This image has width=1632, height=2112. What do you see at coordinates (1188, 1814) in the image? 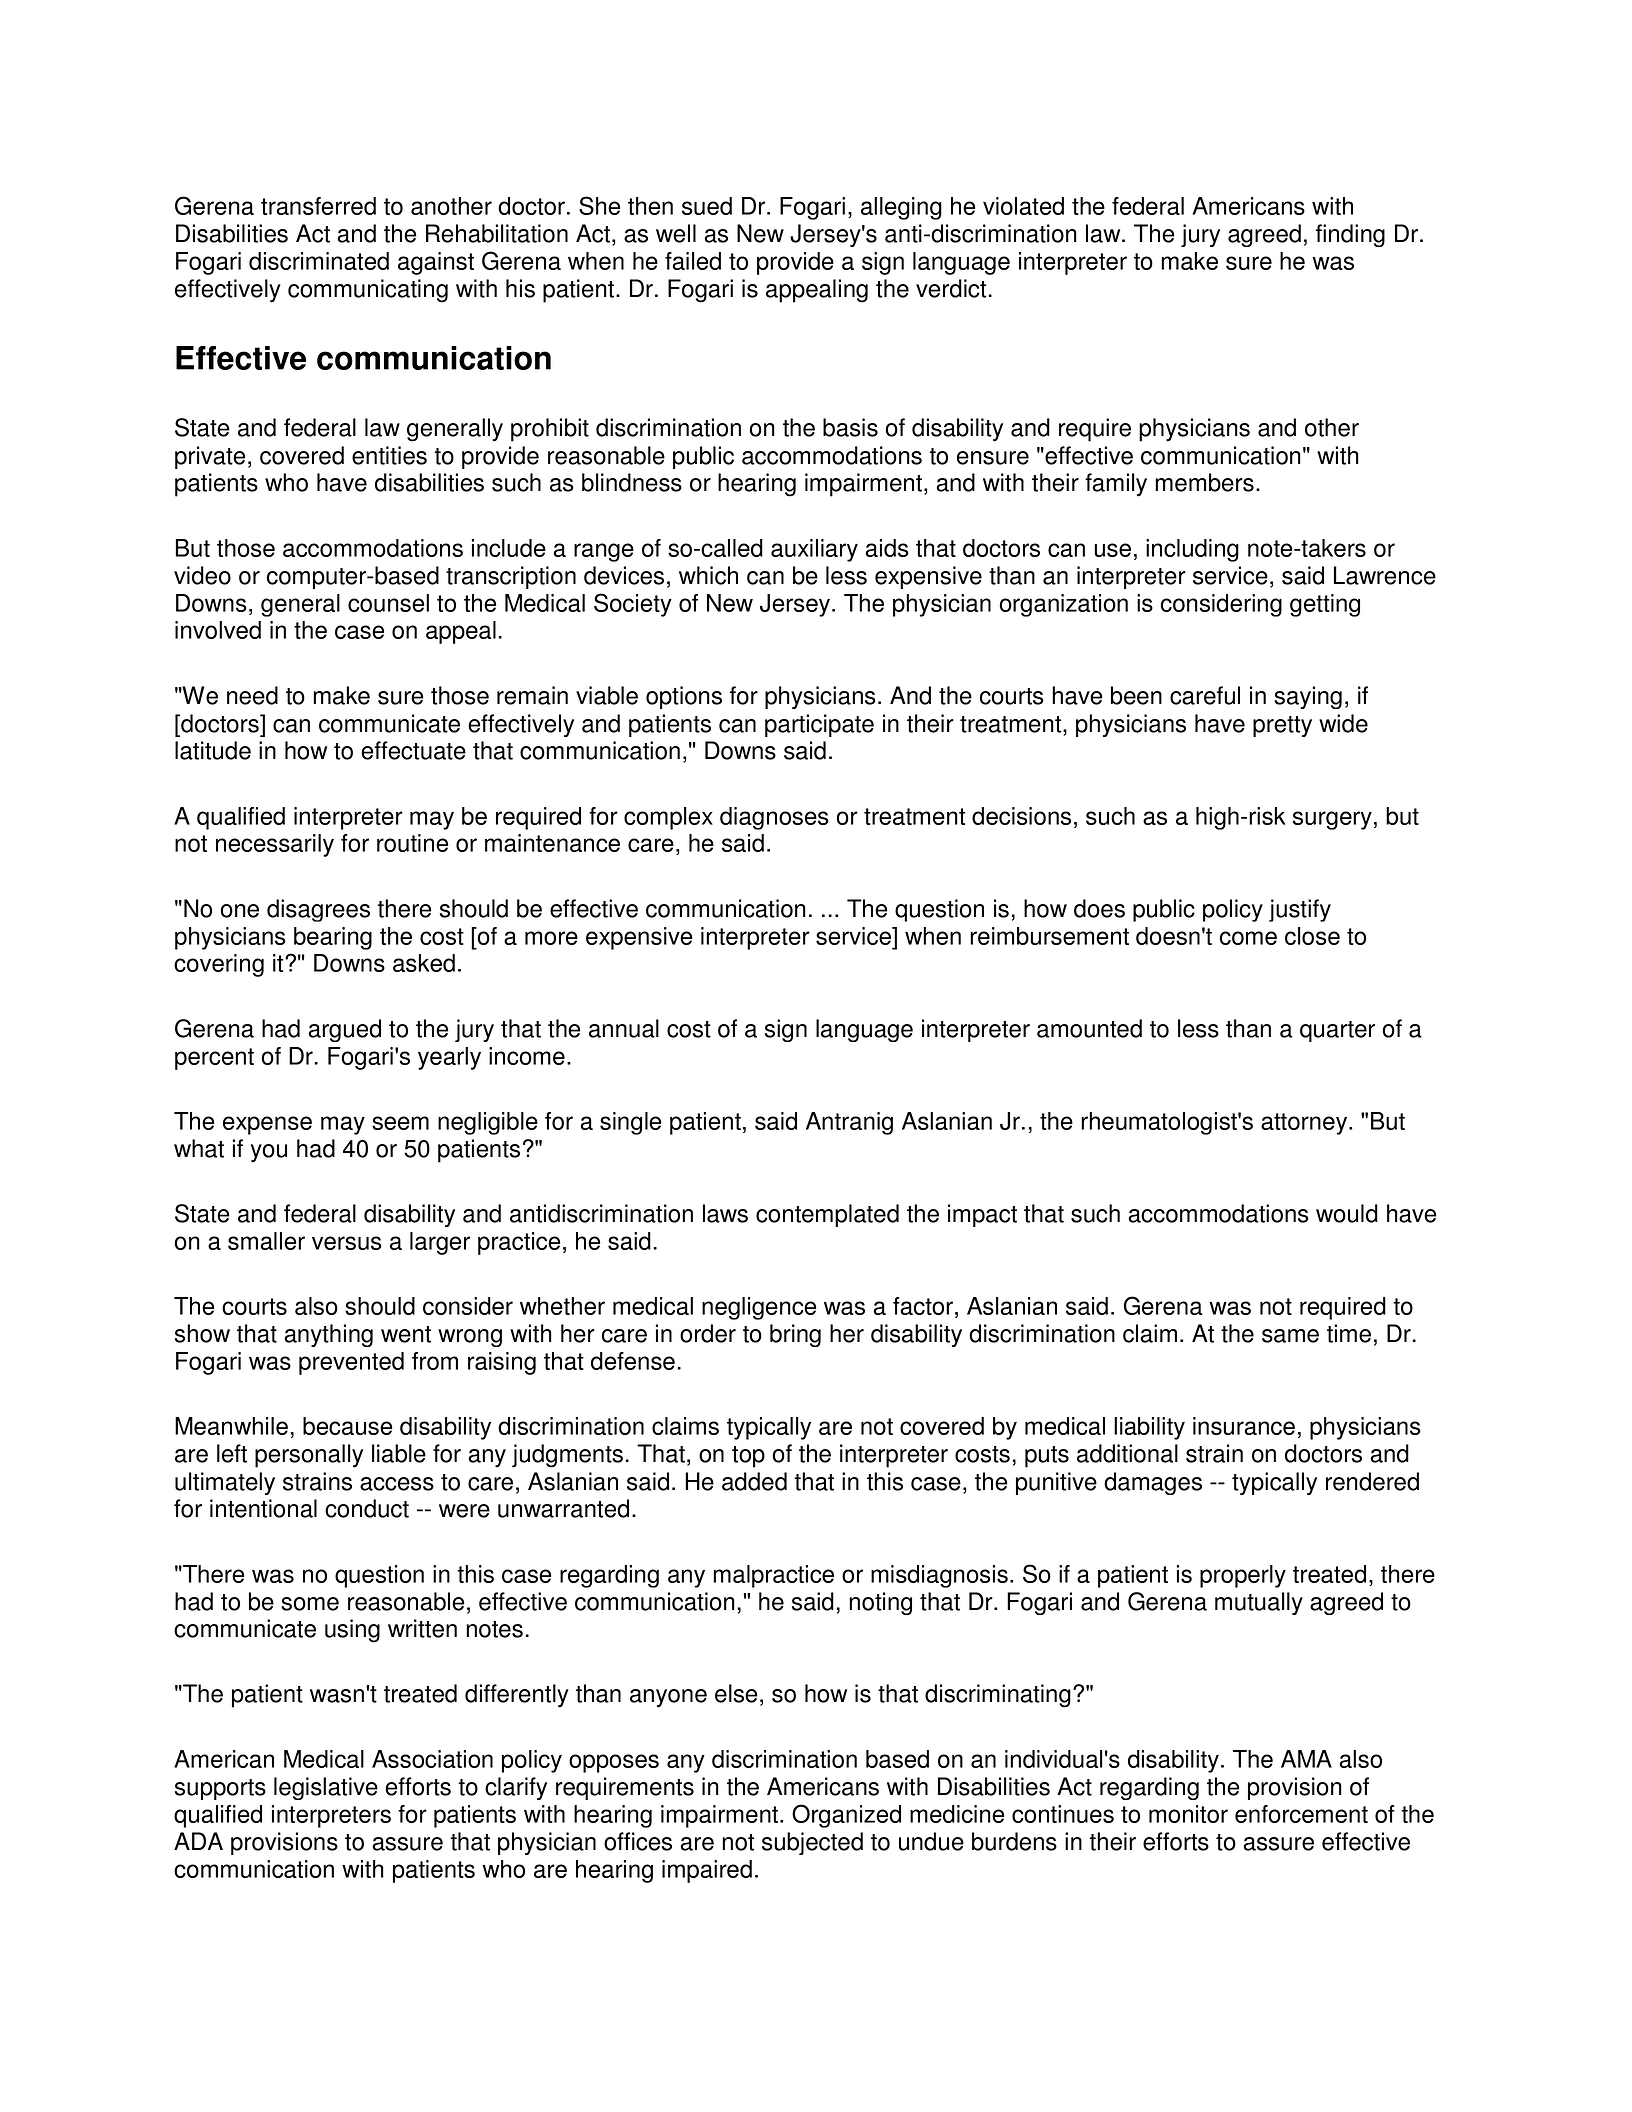
I see `monitor` at bounding box center [1188, 1814].
